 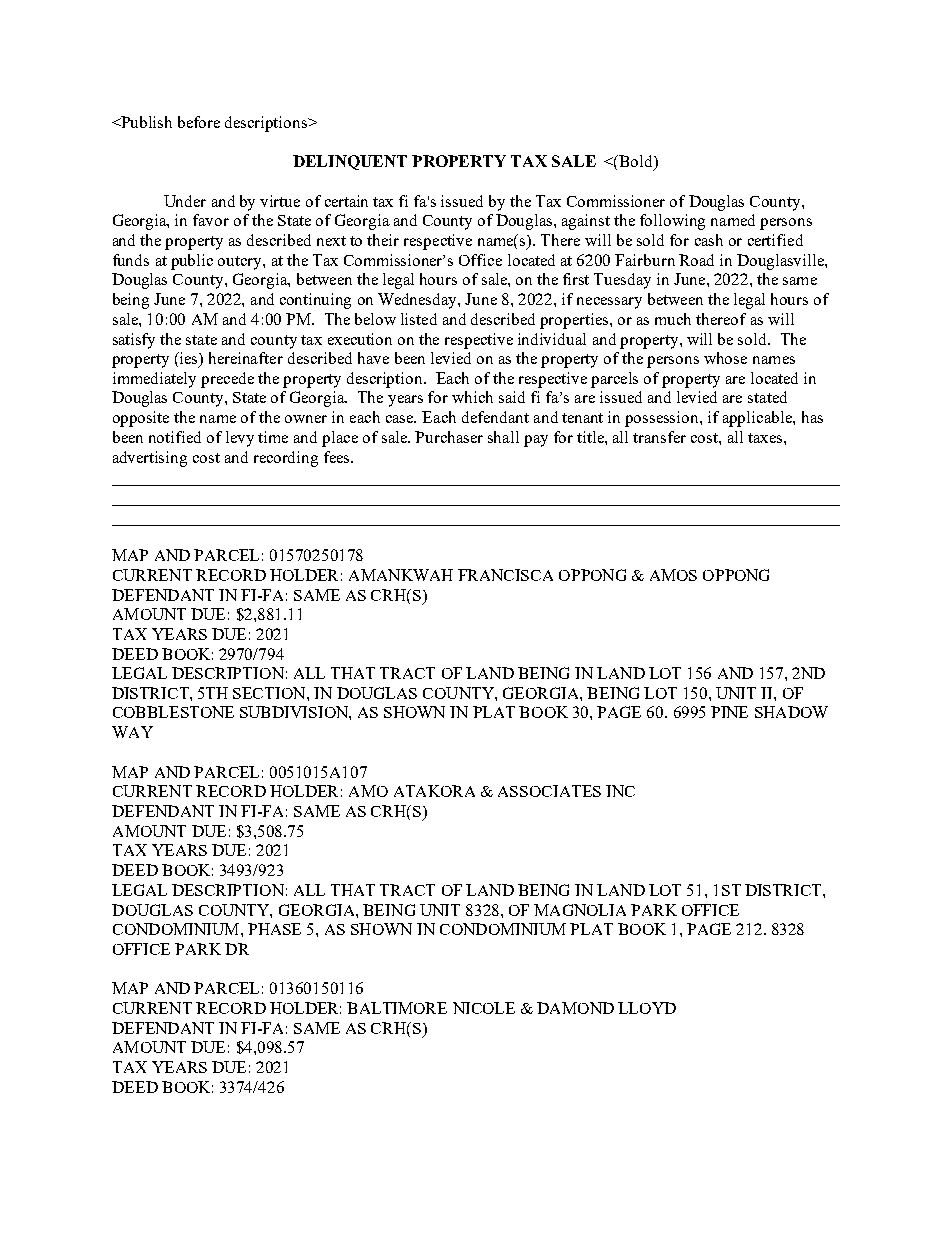 What do you see at coordinates (549, 791) in the document?
I see `ASSOCIATES` at bounding box center [549, 791].
